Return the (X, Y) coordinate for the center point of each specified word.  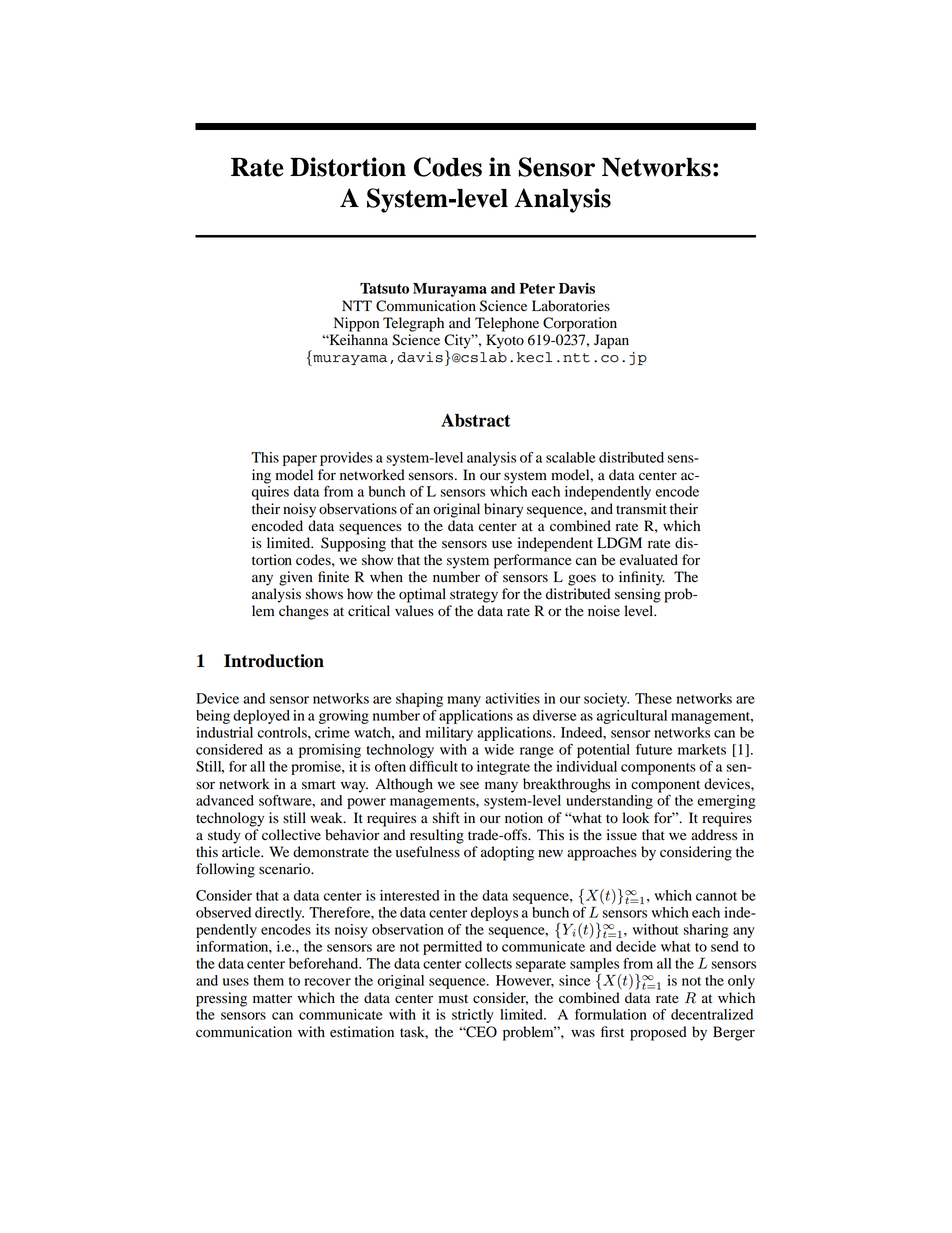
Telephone (507, 324)
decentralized (712, 1014)
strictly (473, 1016)
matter (272, 999)
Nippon (356, 324)
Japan (611, 341)
